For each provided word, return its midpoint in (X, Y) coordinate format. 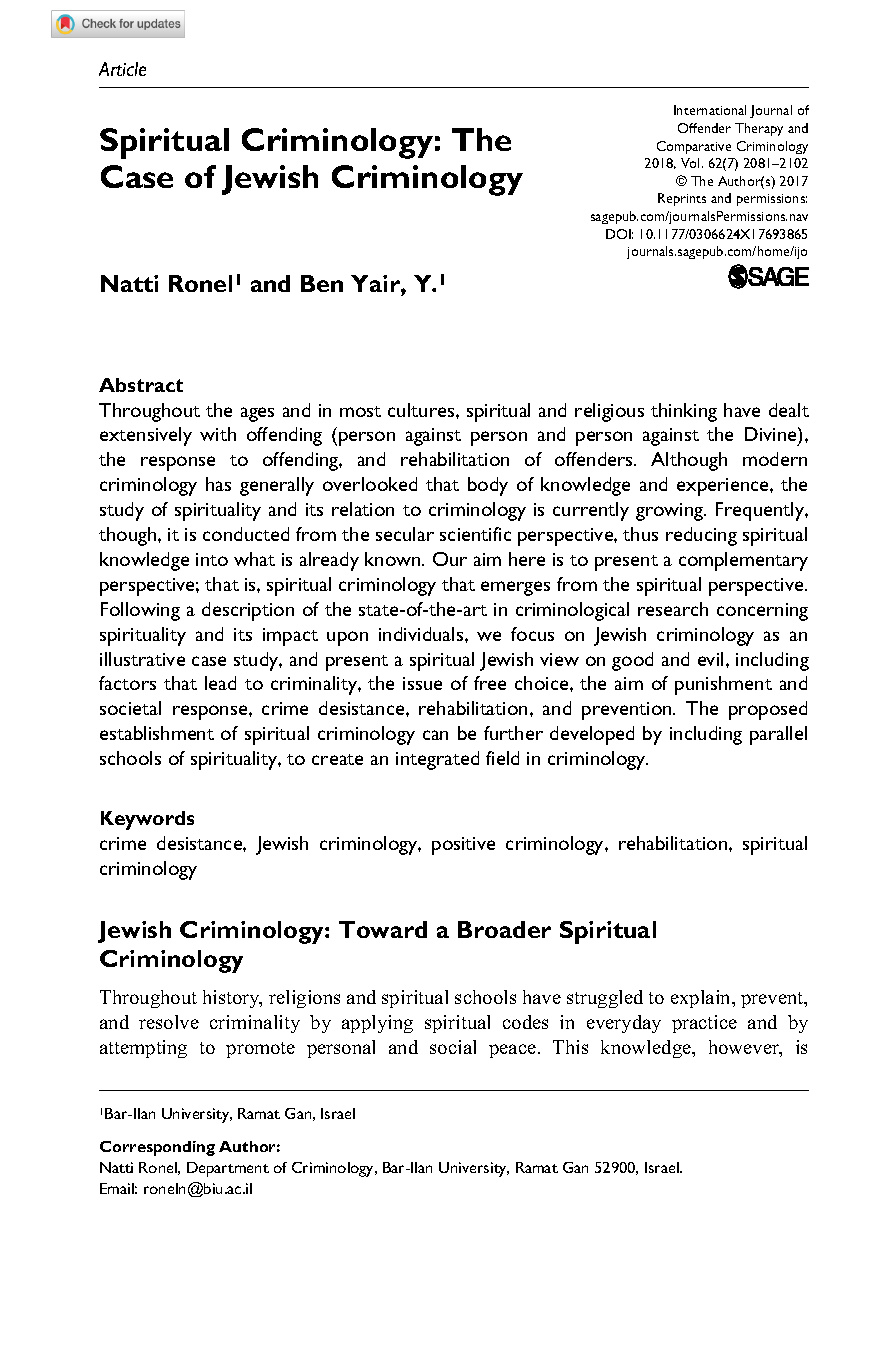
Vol (692, 163)
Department (228, 1169)
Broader (504, 929)
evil (710, 659)
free (490, 683)
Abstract (141, 385)
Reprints (682, 199)
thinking (684, 412)
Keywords (147, 820)
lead (220, 683)
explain (702, 999)
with (218, 434)
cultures (422, 410)
